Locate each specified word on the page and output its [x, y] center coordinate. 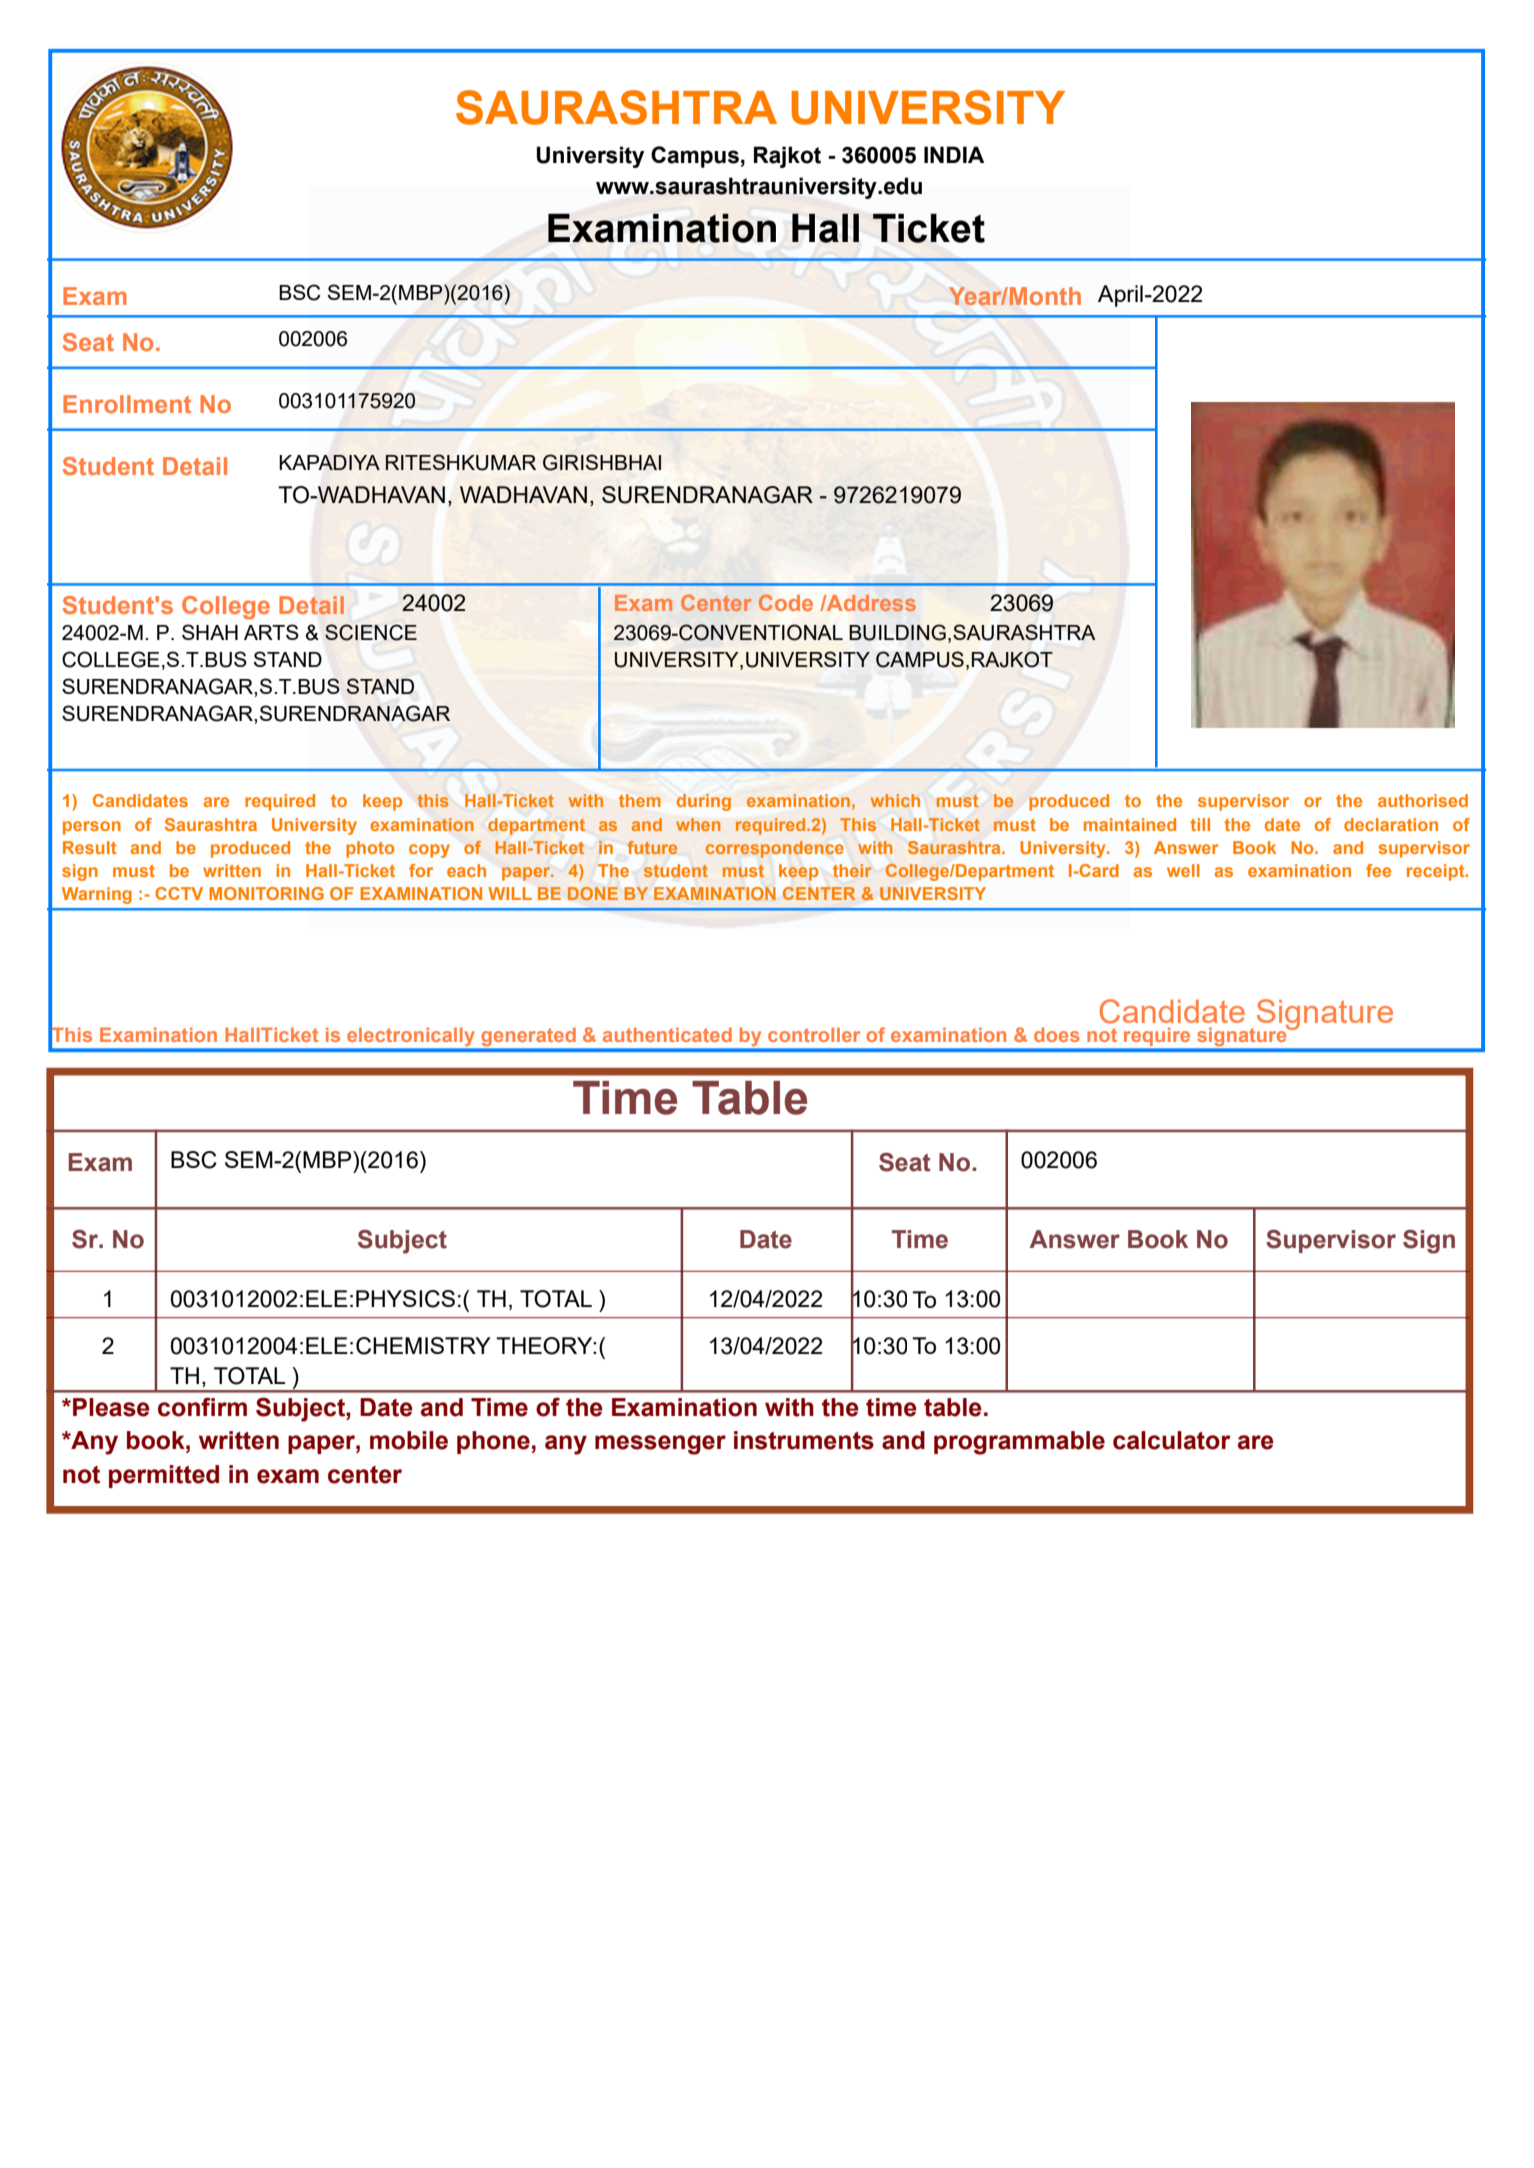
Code [786, 602]
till [1200, 824]
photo [370, 849]
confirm [202, 1407]
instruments [804, 1440]
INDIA [954, 154]
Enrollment [127, 404]
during [704, 802]
